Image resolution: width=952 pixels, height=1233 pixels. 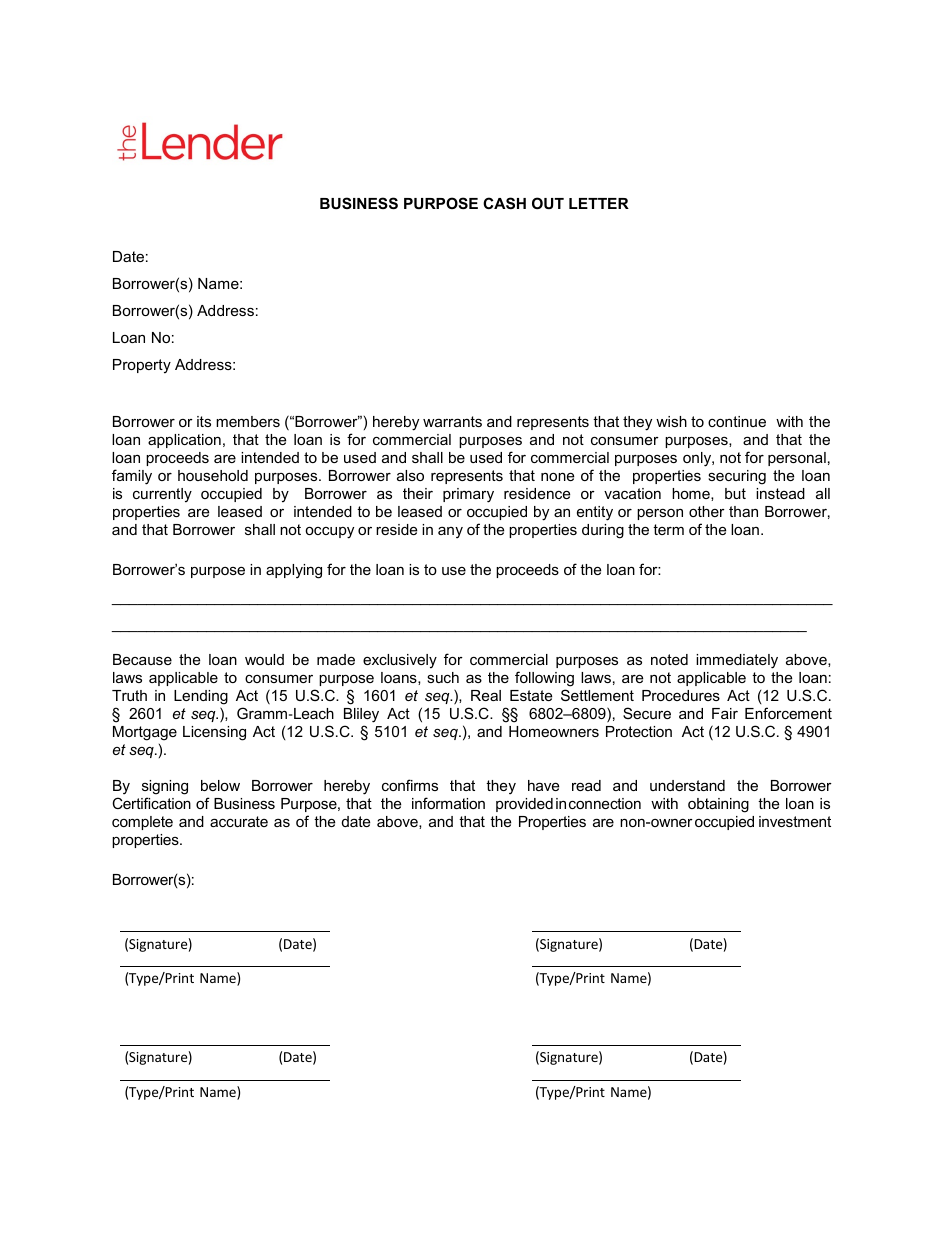 What do you see at coordinates (204, 421) in the screenshot?
I see `its` at bounding box center [204, 421].
